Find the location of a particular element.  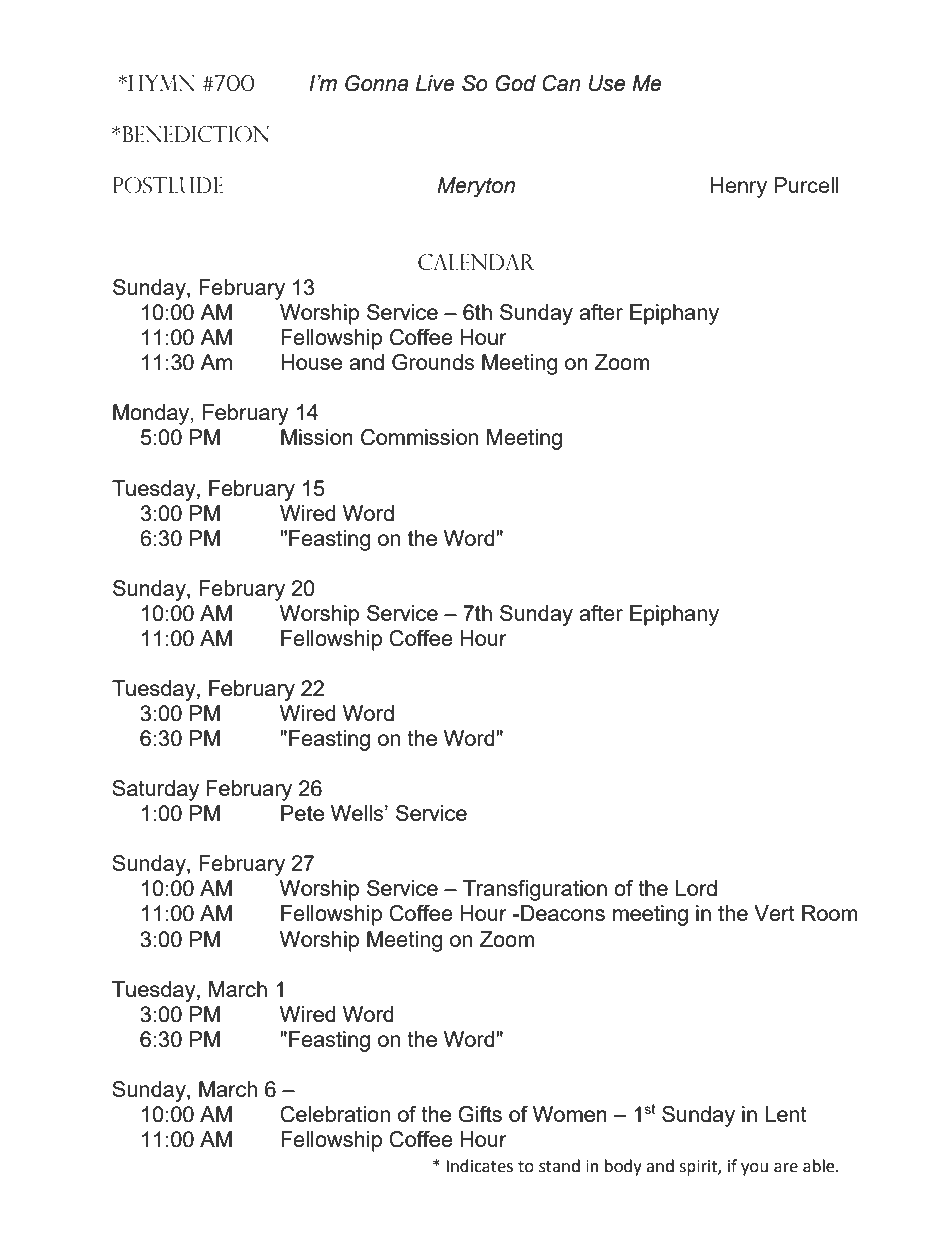

Henry is located at coordinates (738, 187).
